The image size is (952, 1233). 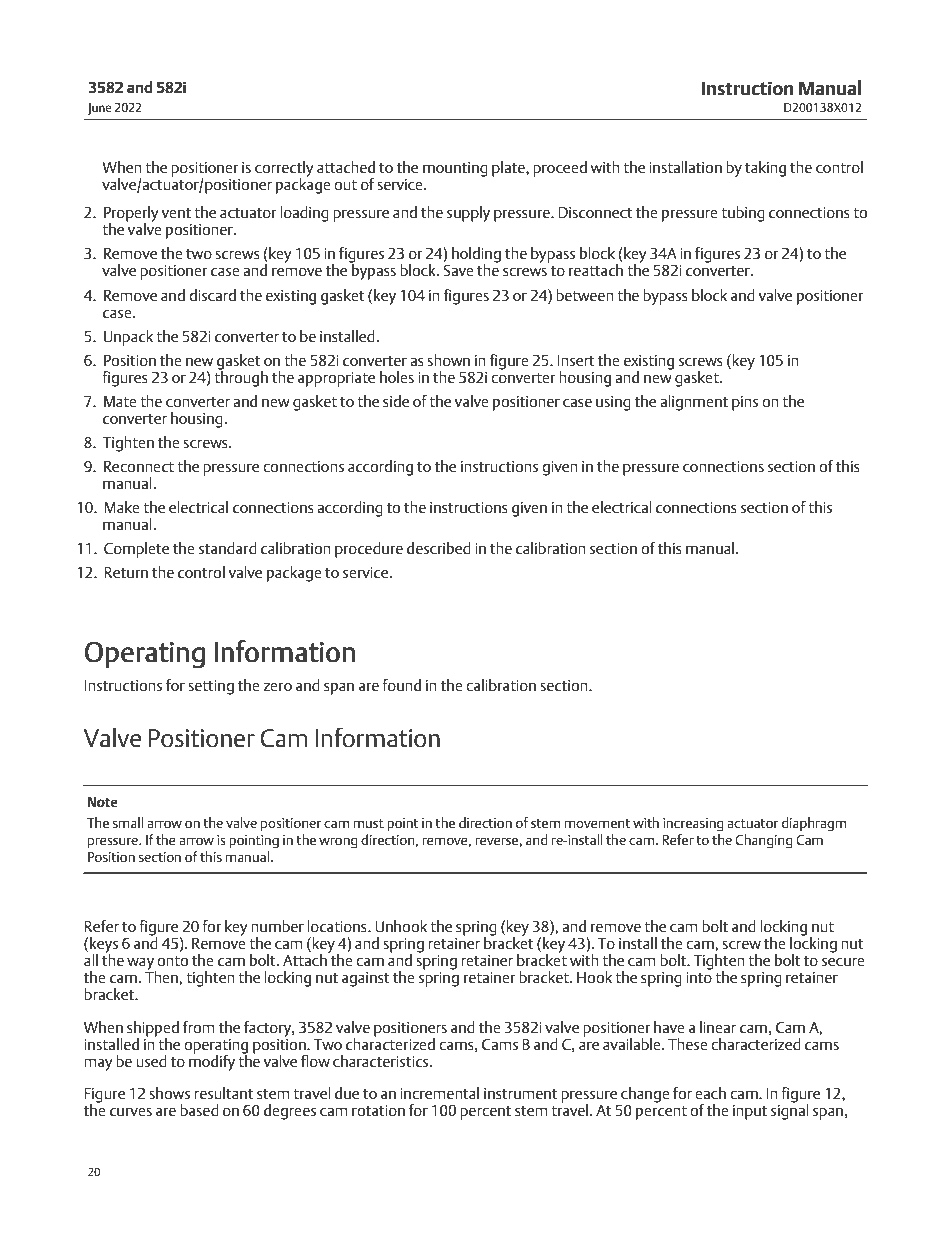 I want to click on shows, so click(x=169, y=1093).
